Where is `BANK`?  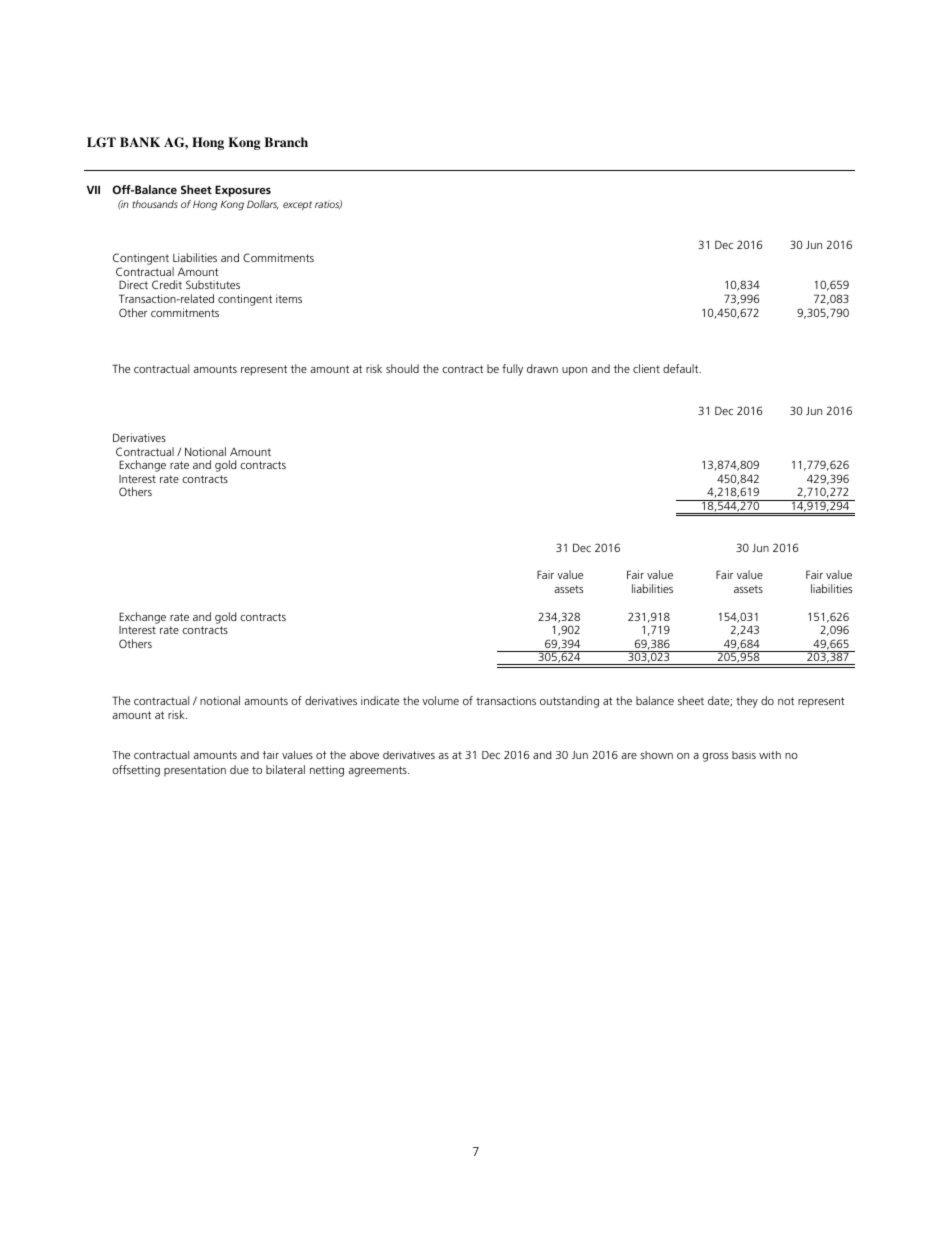
BANK is located at coordinates (140, 142).
